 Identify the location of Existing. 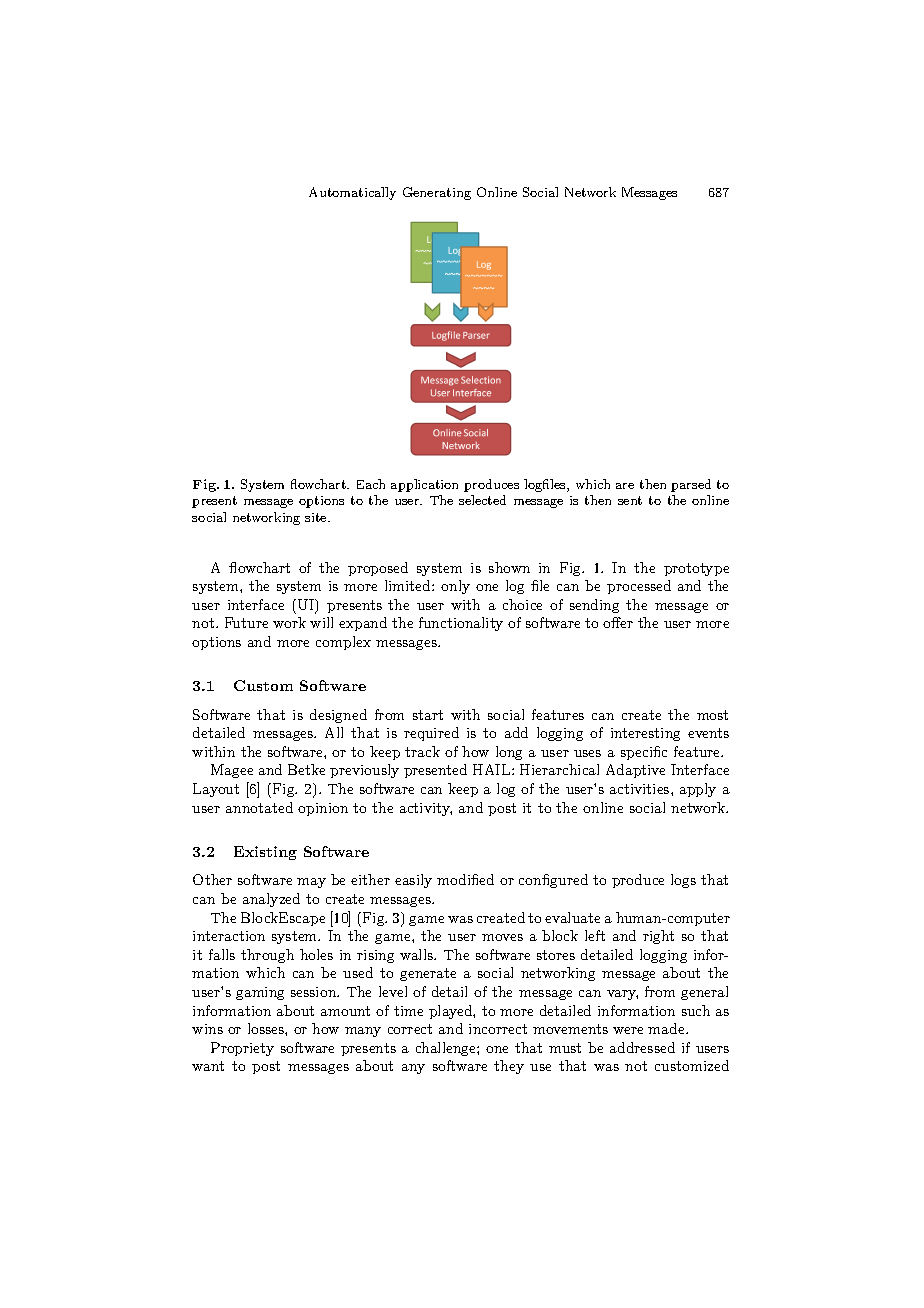
(265, 853).
